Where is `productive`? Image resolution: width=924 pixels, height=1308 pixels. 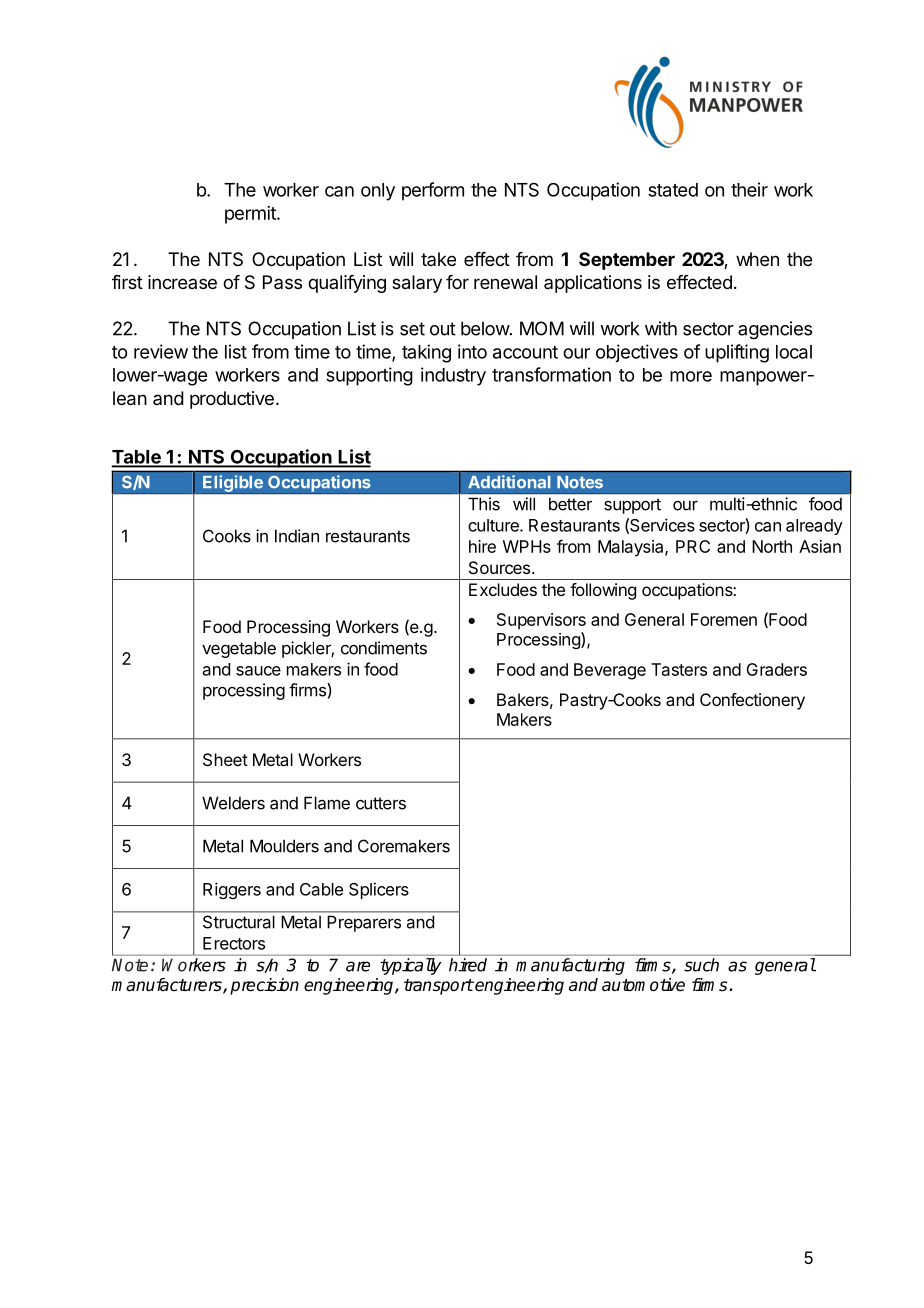
productive is located at coordinates (232, 400).
